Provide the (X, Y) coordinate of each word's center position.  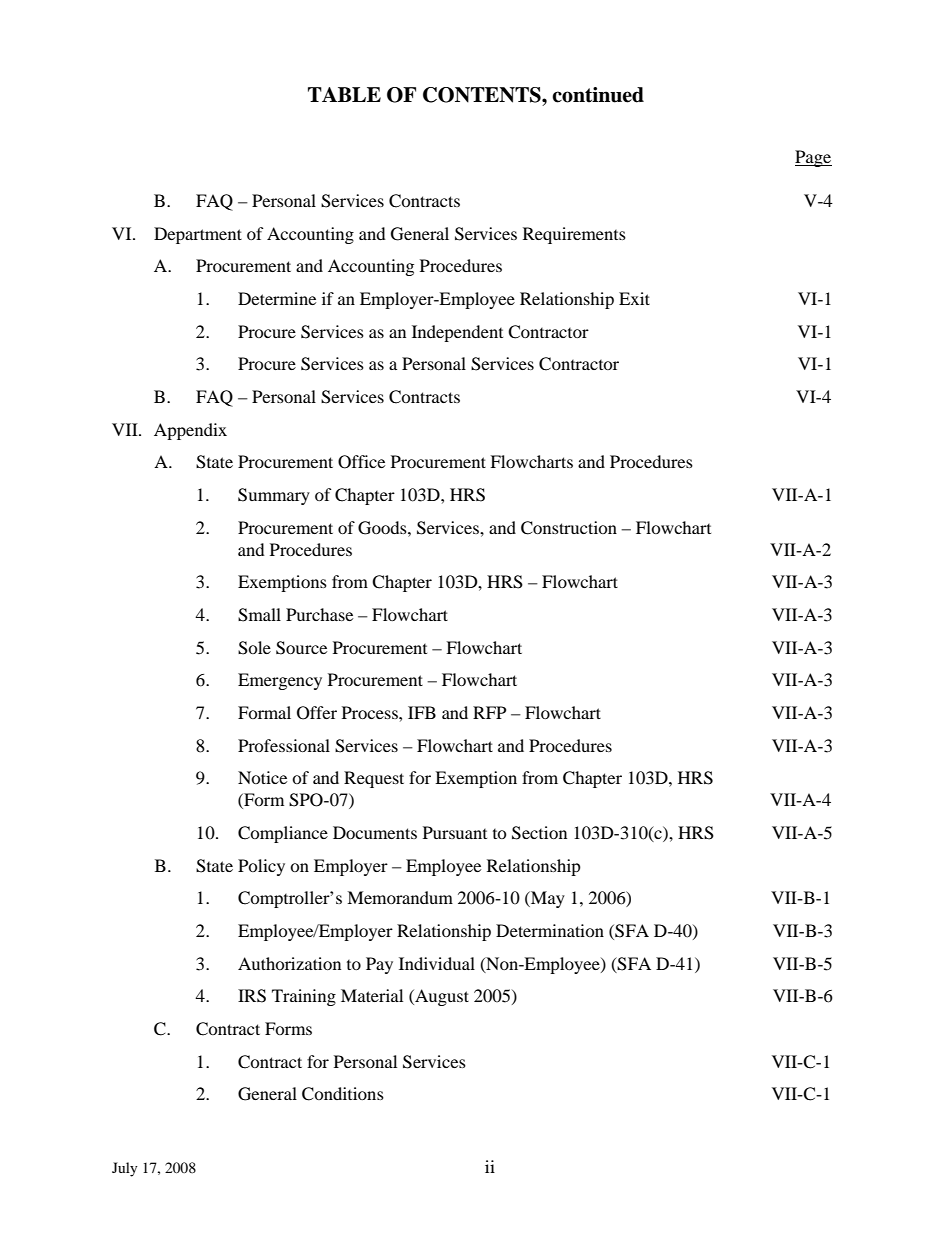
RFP (489, 712)
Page (813, 158)
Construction (569, 528)
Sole (254, 648)
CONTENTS (483, 95)
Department (198, 235)
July (125, 1169)
